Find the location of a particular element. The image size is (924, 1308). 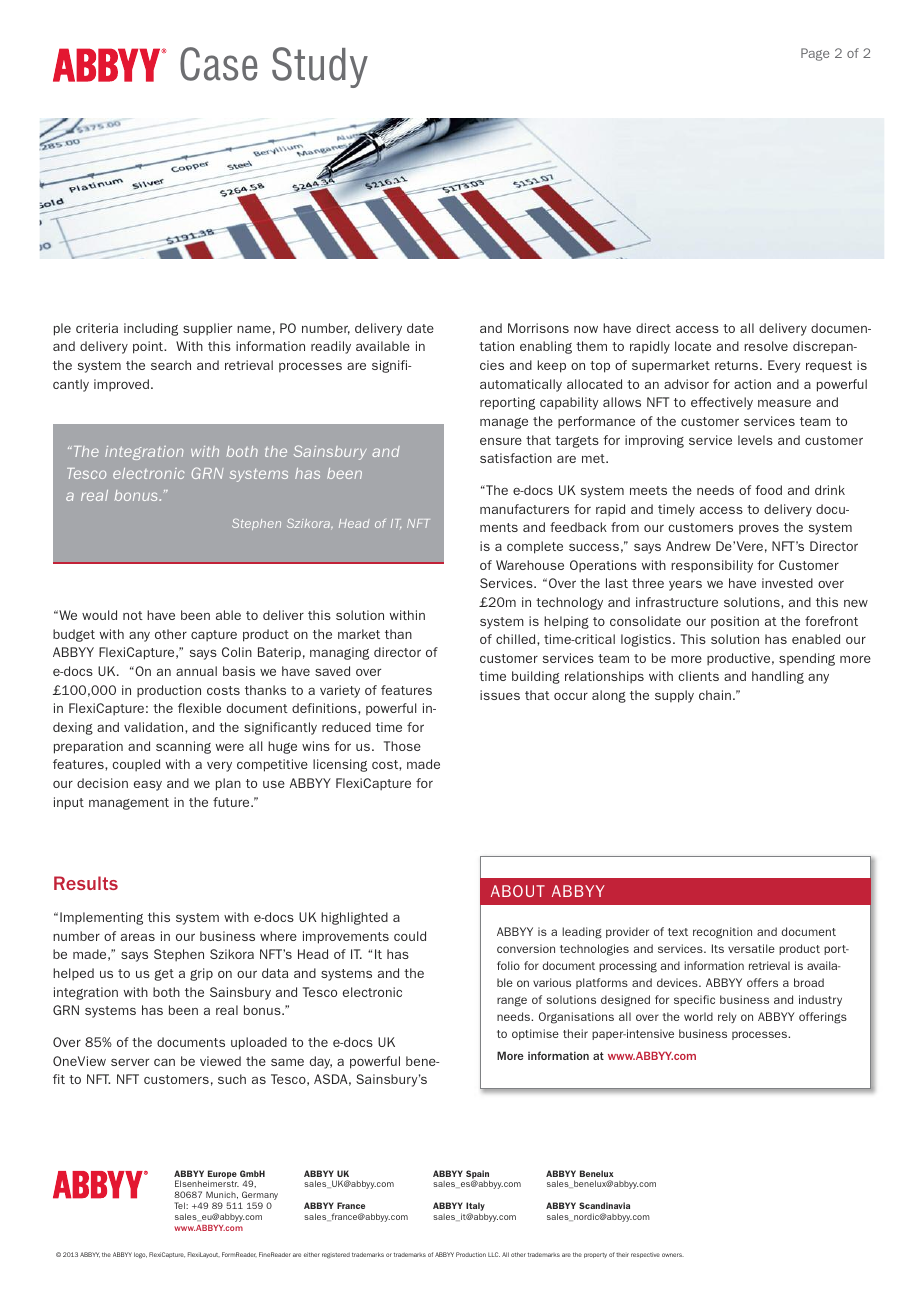

logo is located at coordinates (140, 1255).
